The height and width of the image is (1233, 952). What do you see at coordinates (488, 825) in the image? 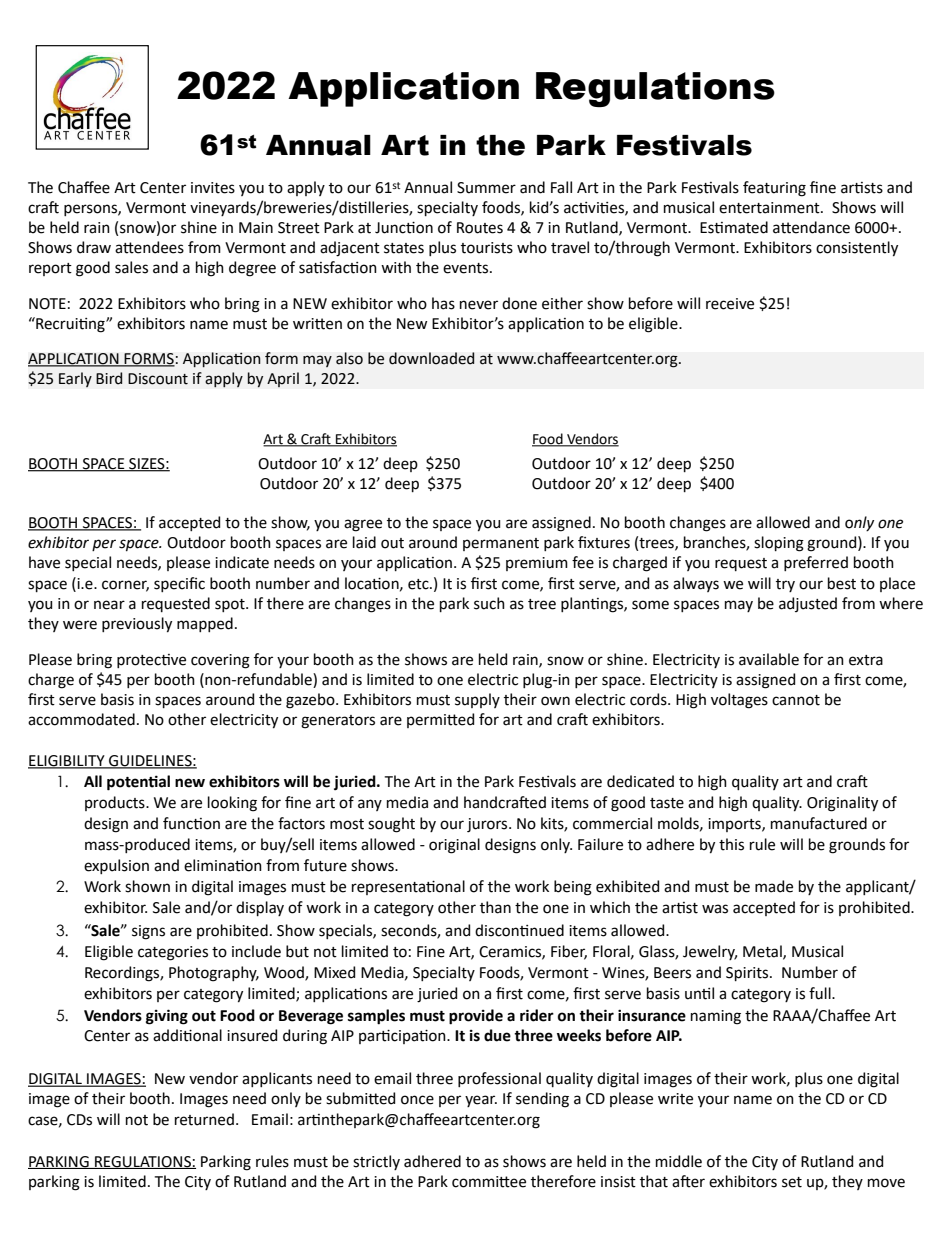
I see `jurors` at bounding box center [488, 825].
